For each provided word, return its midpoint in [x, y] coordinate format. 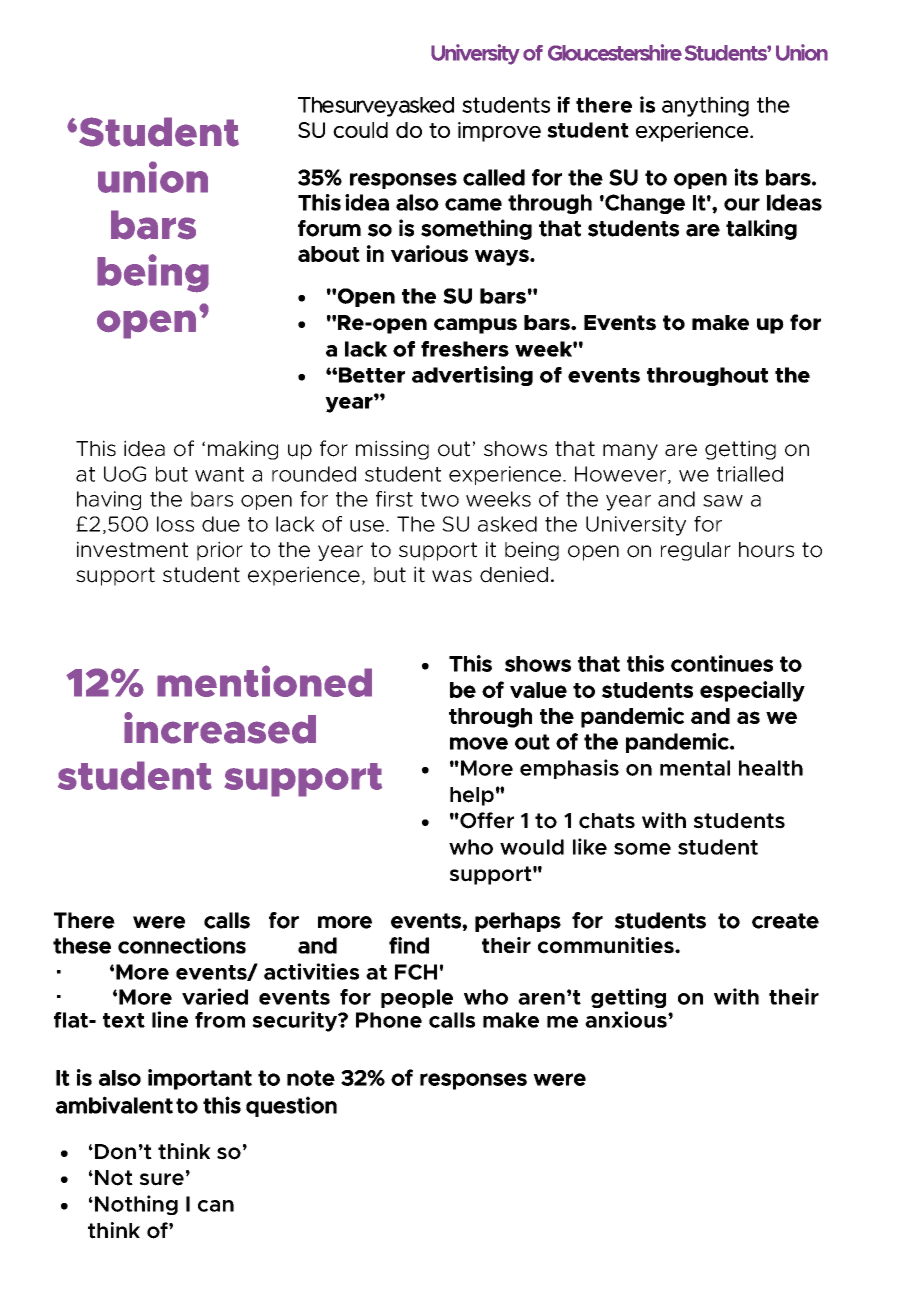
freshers [465, 349]
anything [705, 106]
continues [722, 663]
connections [182, 945]
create [785, 921]
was [452, 576]
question [291, 1106]
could [360, 130]
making [243, 450]
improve [499, 132]
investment [132, 549]
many [630, 452]
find [409, 945]
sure [162, 1179]
